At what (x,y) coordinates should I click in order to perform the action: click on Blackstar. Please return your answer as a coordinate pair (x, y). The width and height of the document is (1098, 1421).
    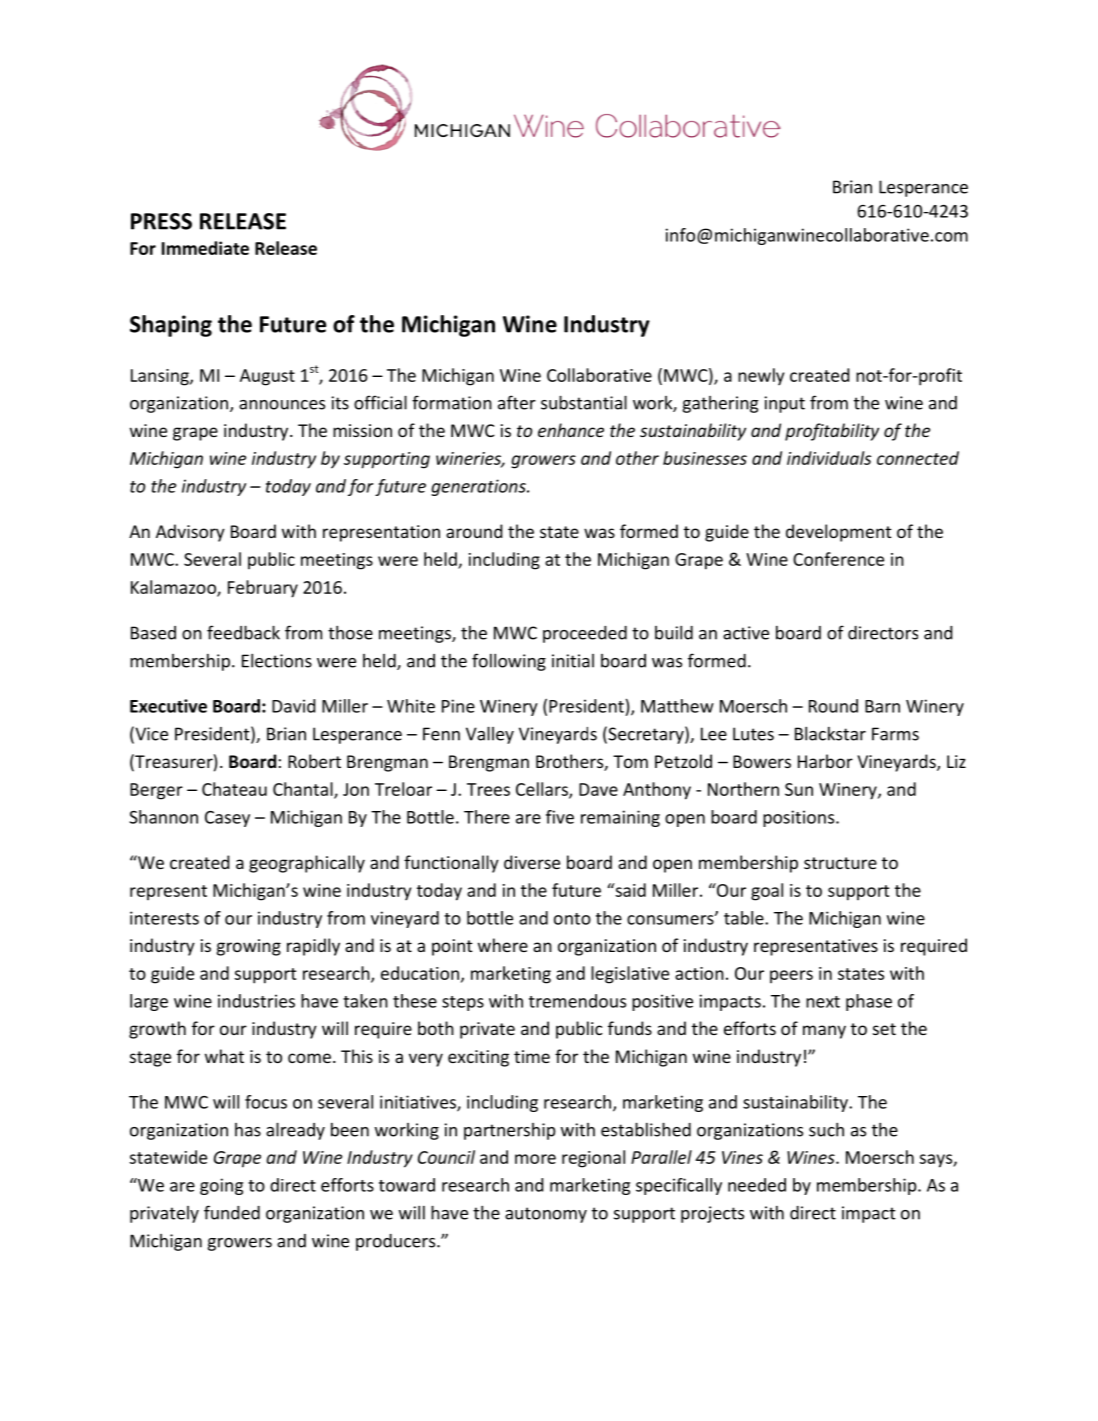
    Looking at the image, I should click on (830, 733).
